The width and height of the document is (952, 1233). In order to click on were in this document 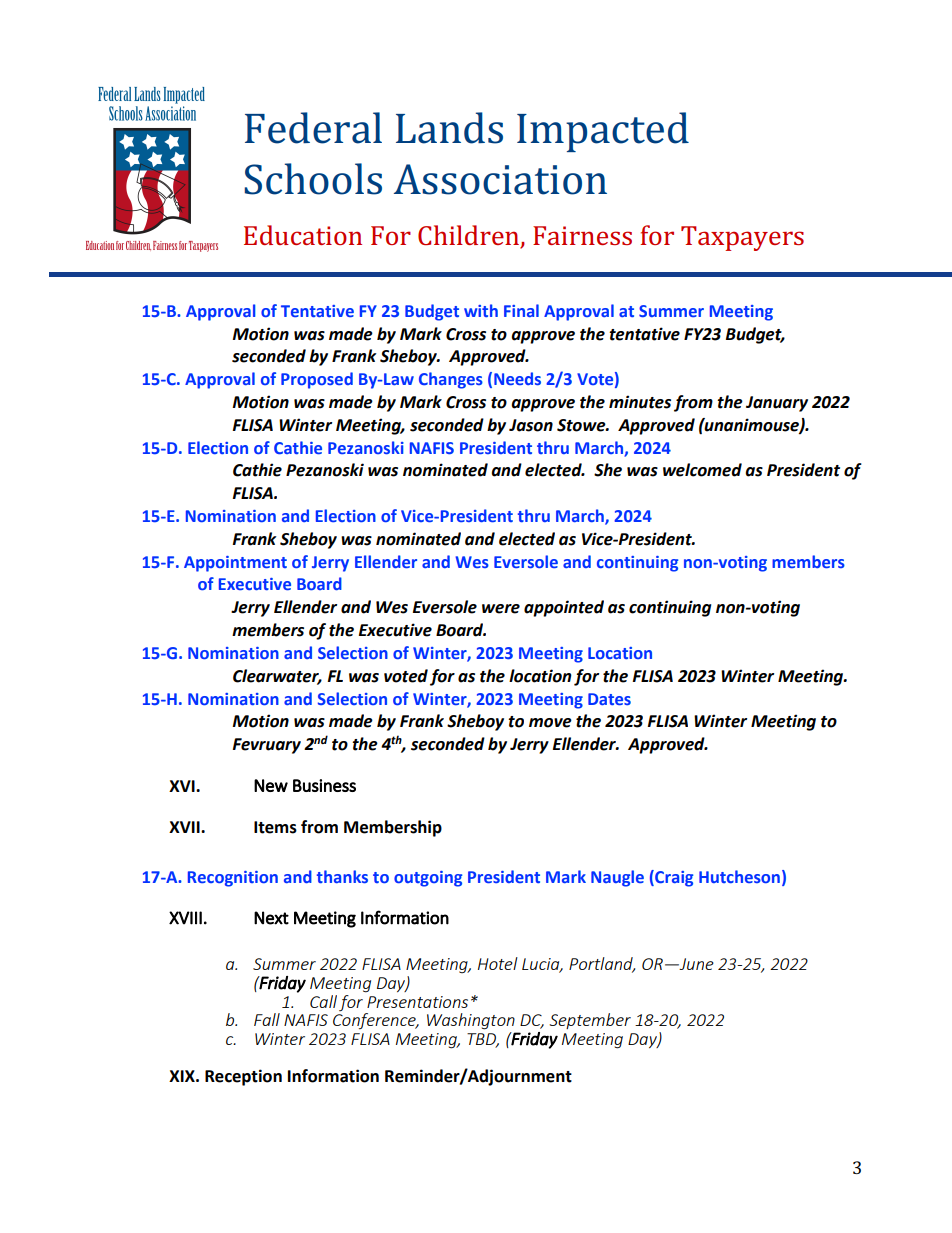, I will do `click(501, 609)`.
